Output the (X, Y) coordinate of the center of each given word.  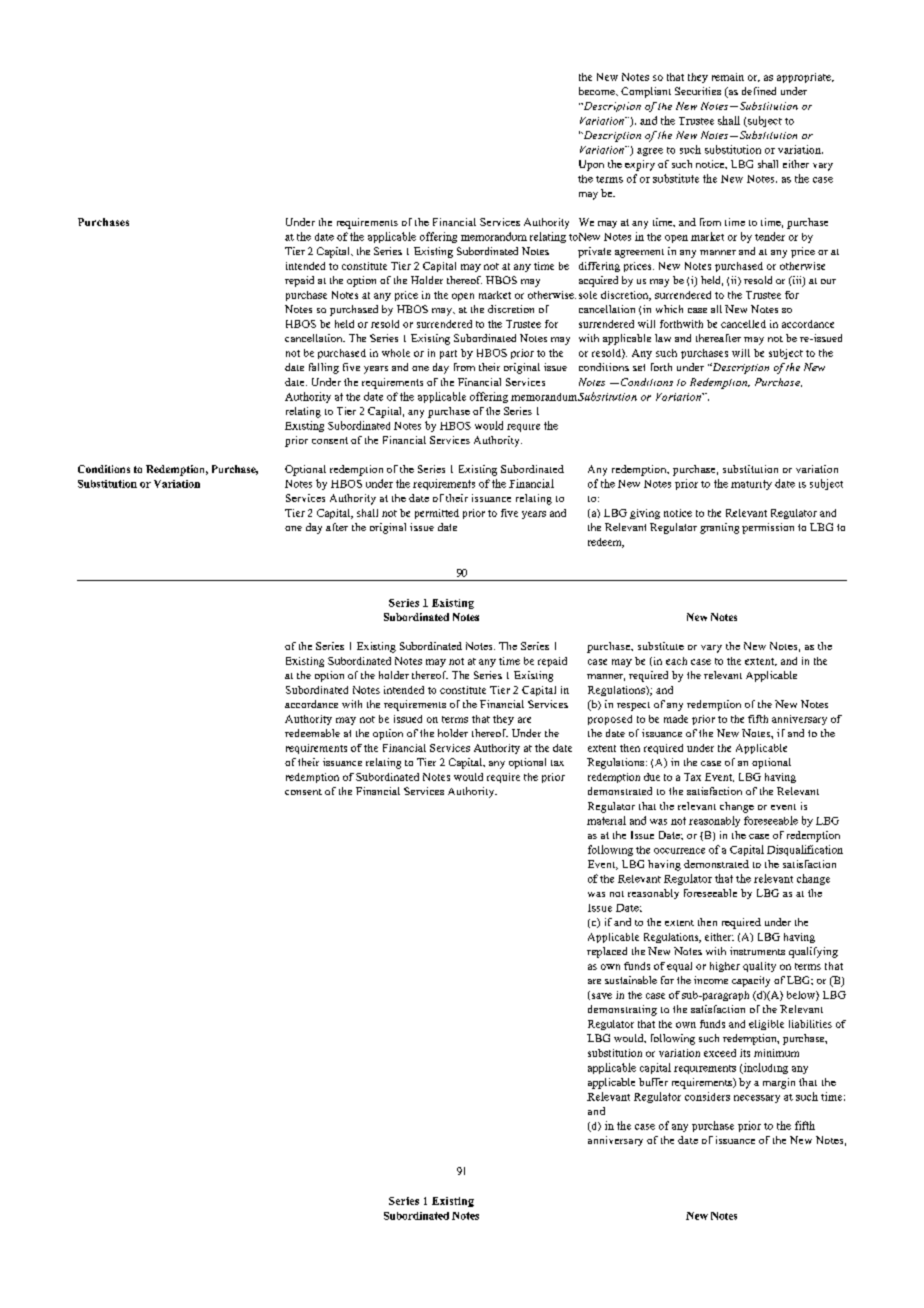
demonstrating (622, 1010)
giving (645, 514)
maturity (751, 485)
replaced (607, 952)
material (606, 820)
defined (759, 91)
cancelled (743, 324)
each (676, 661)
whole (396, 353)
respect (633, 706)
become (598, 91)
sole (588, 295)
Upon (591, 165)
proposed (610, 720)
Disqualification (805, 850)
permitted (437, 514)
